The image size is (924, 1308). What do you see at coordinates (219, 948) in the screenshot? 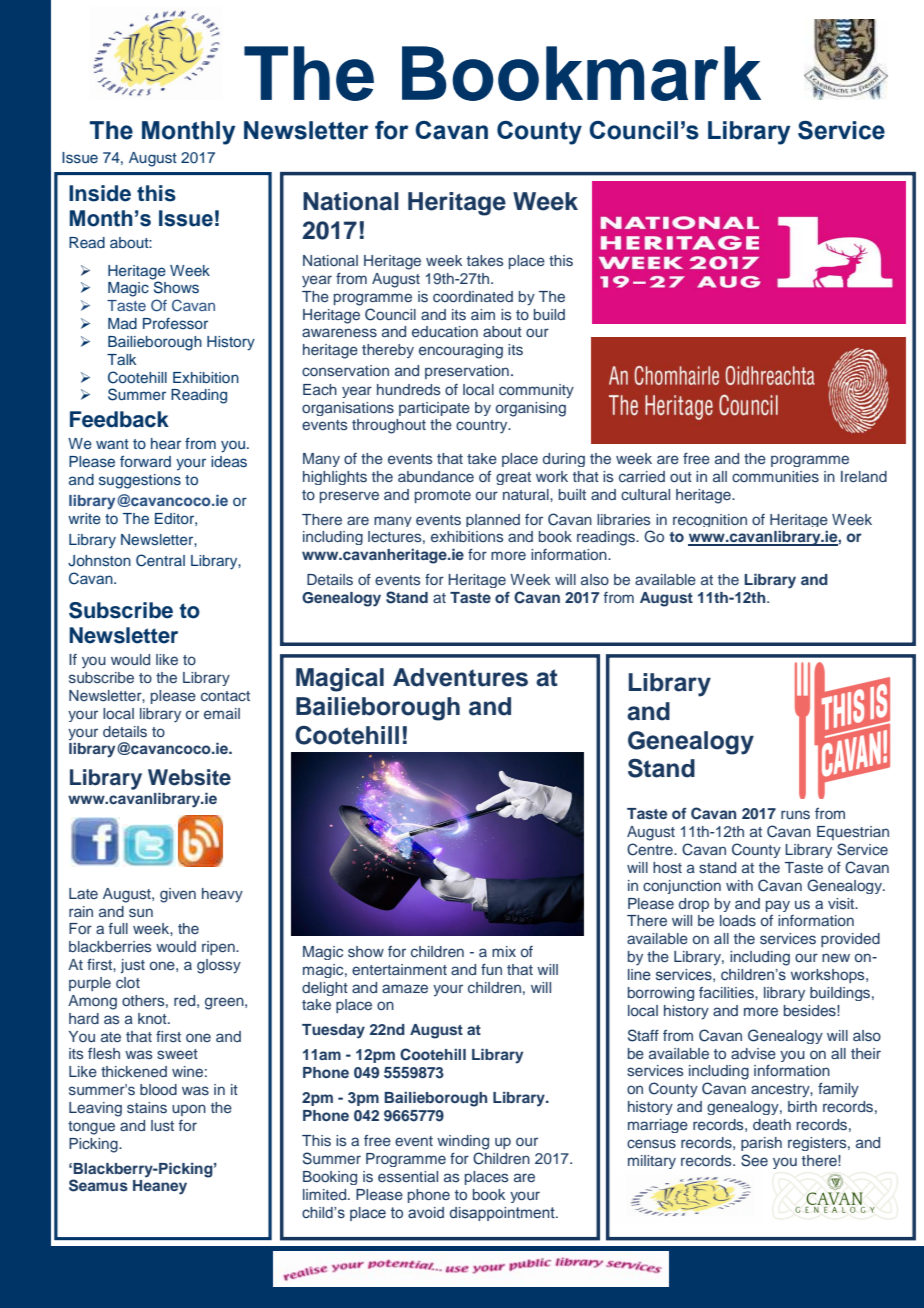
I see `ripen` at bounding box center [219, 948].
